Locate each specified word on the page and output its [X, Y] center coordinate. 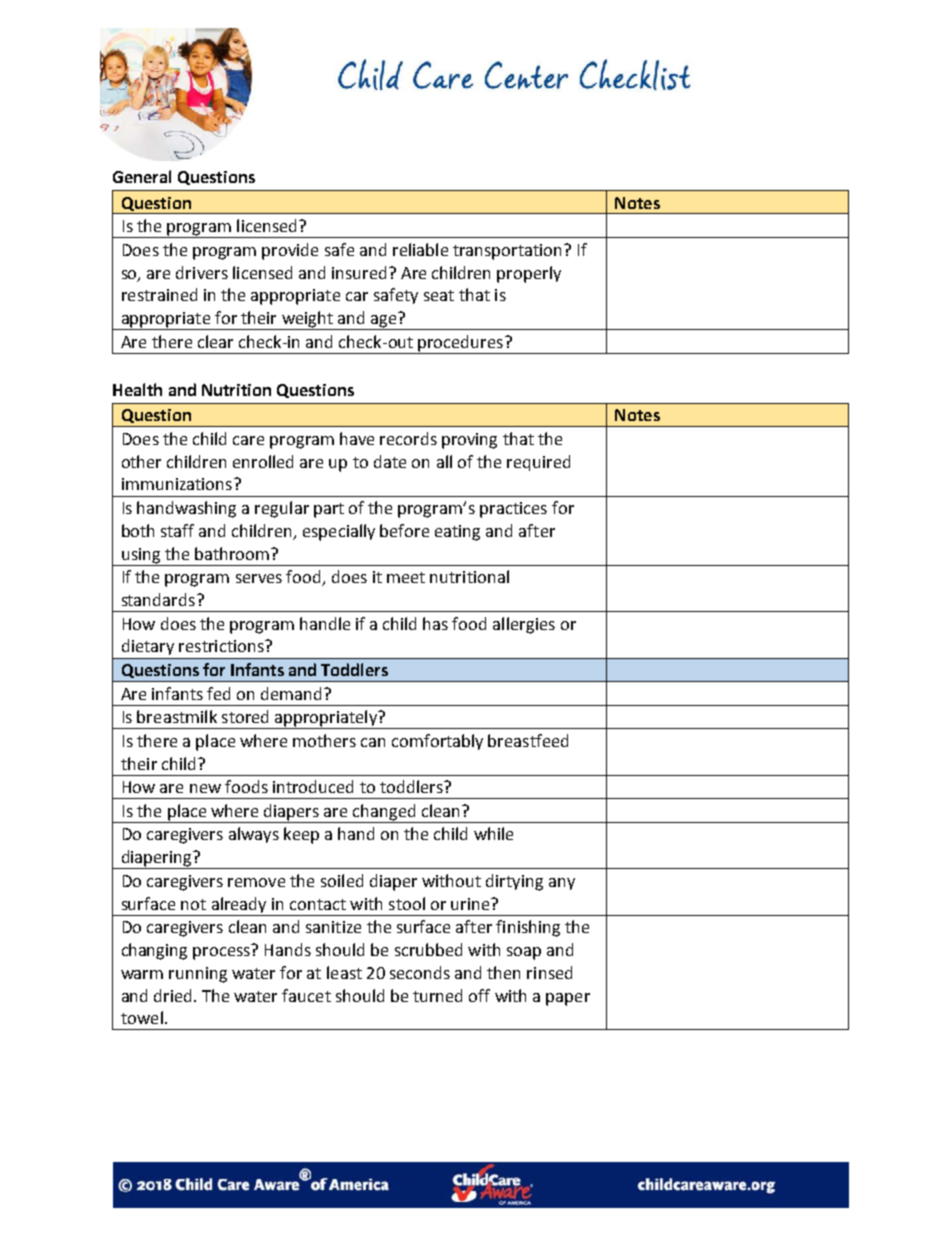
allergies [524, 625]
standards [158, 599]
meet [406, 577]
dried [172, 995]
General [142, 176]
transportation [507, 252]
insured [359, 272]
